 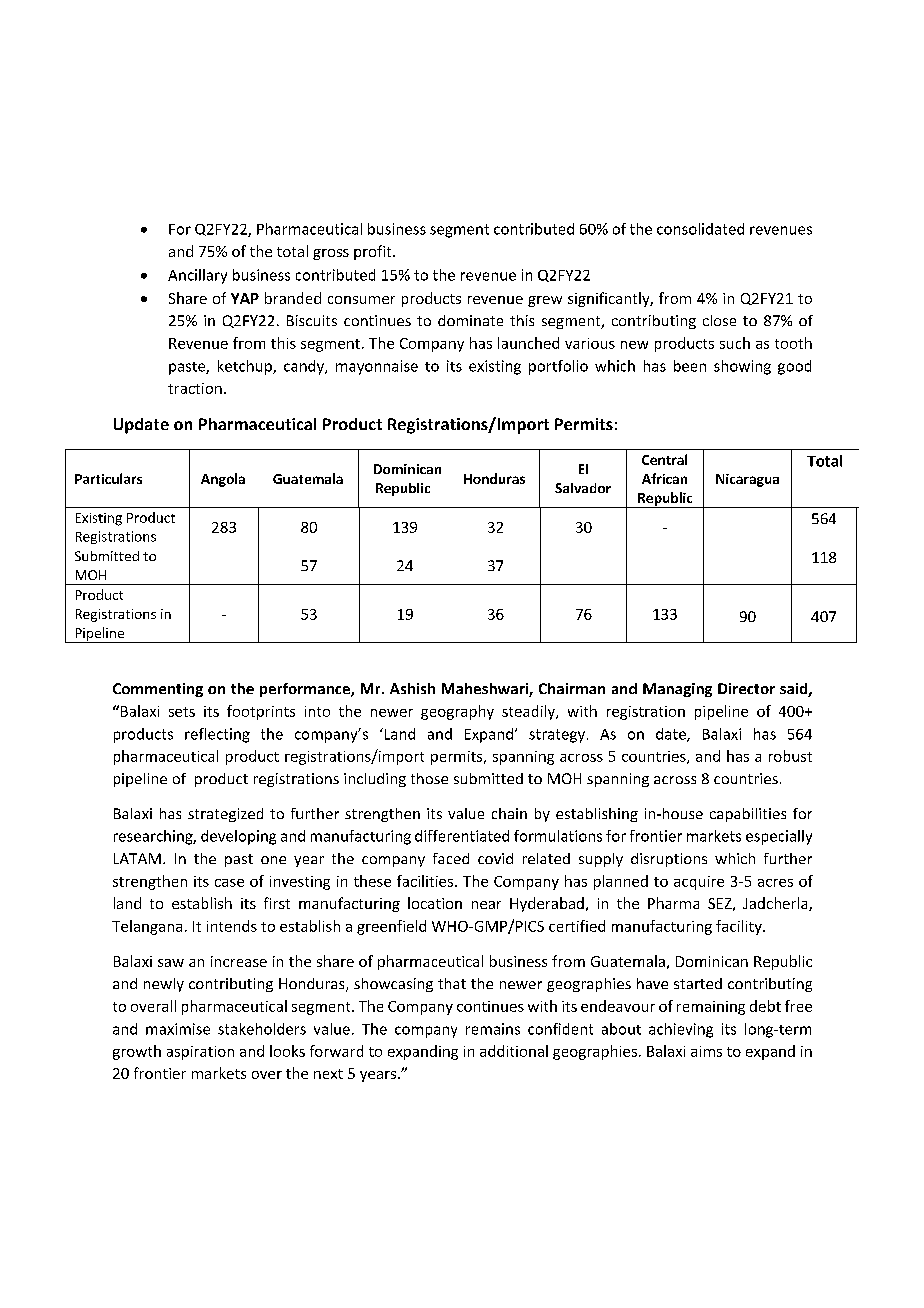 What do you see at coordinates (669, 860) in the screenshot?
I see `disruptions` at bounding box center [669, 860].
